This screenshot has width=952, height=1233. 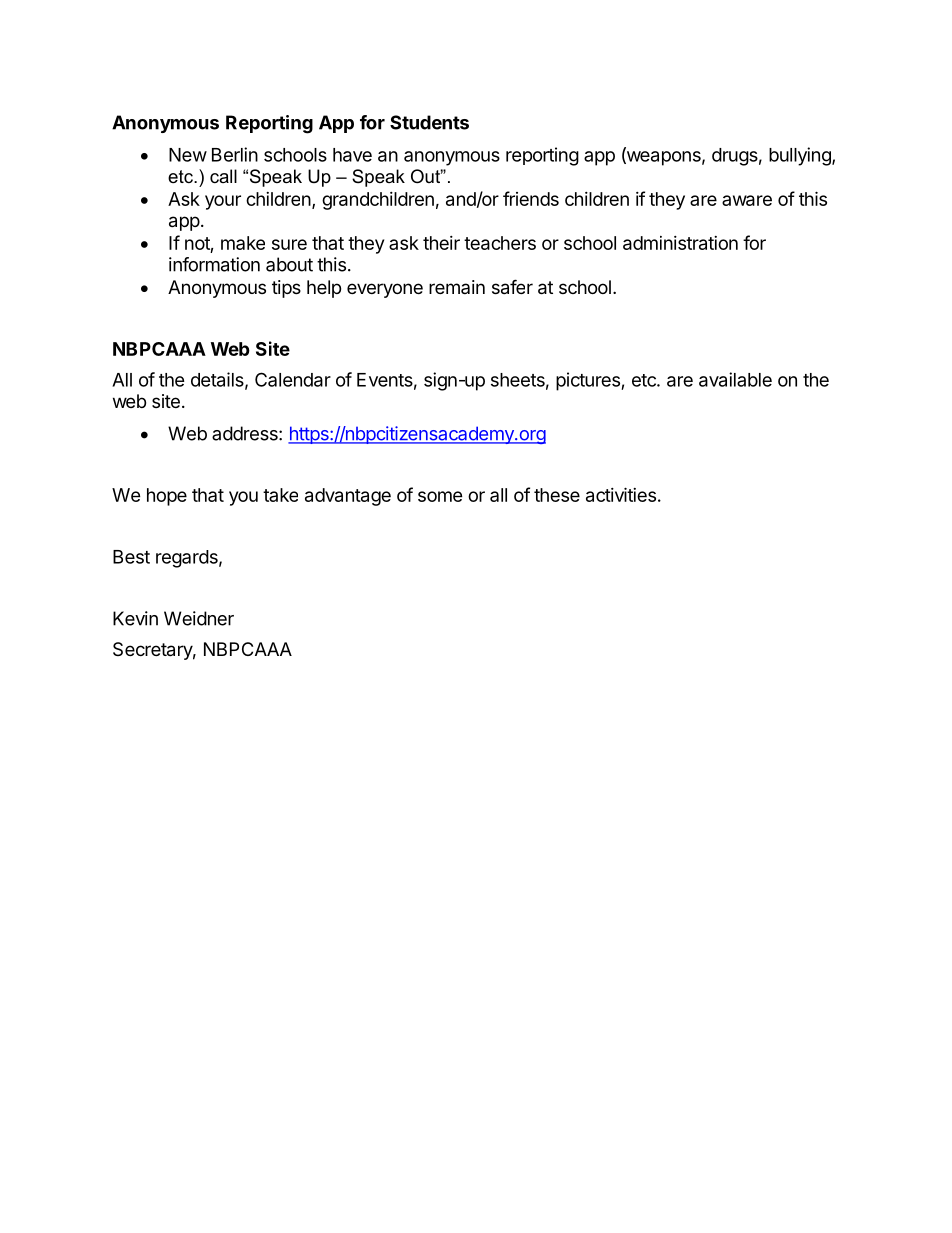 What do you see at coordinates (440, 496) in the screenshot?
I see `some` at bounding box center [440, 496].
